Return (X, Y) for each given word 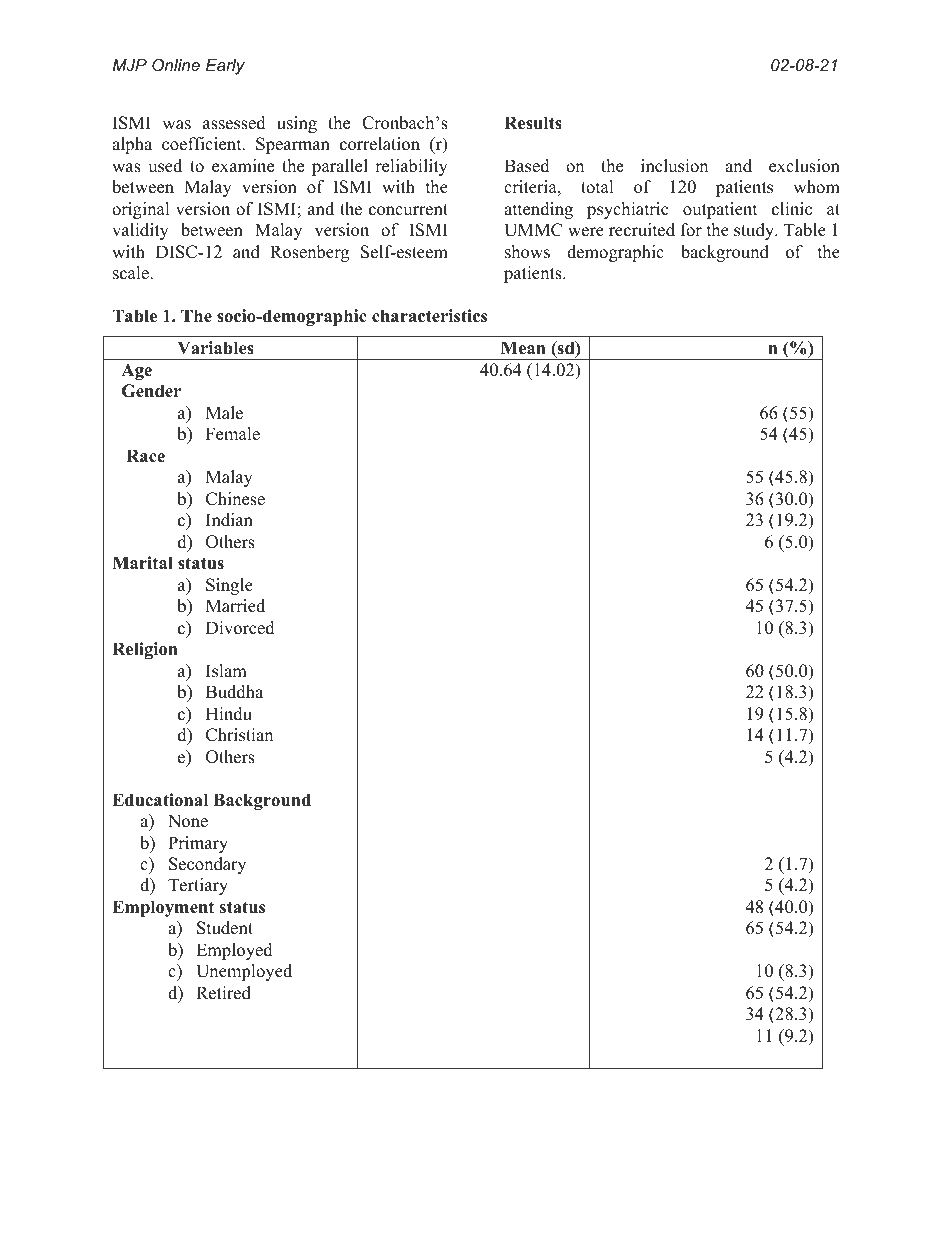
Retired (223, 993)
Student (225, 928)
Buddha (234, 692)
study (755, 231)
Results (533, 123)
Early (225, 67)
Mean (523, 348)
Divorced (240, 628)
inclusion (674, 166)
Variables (215, 348)
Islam (226, 671)
